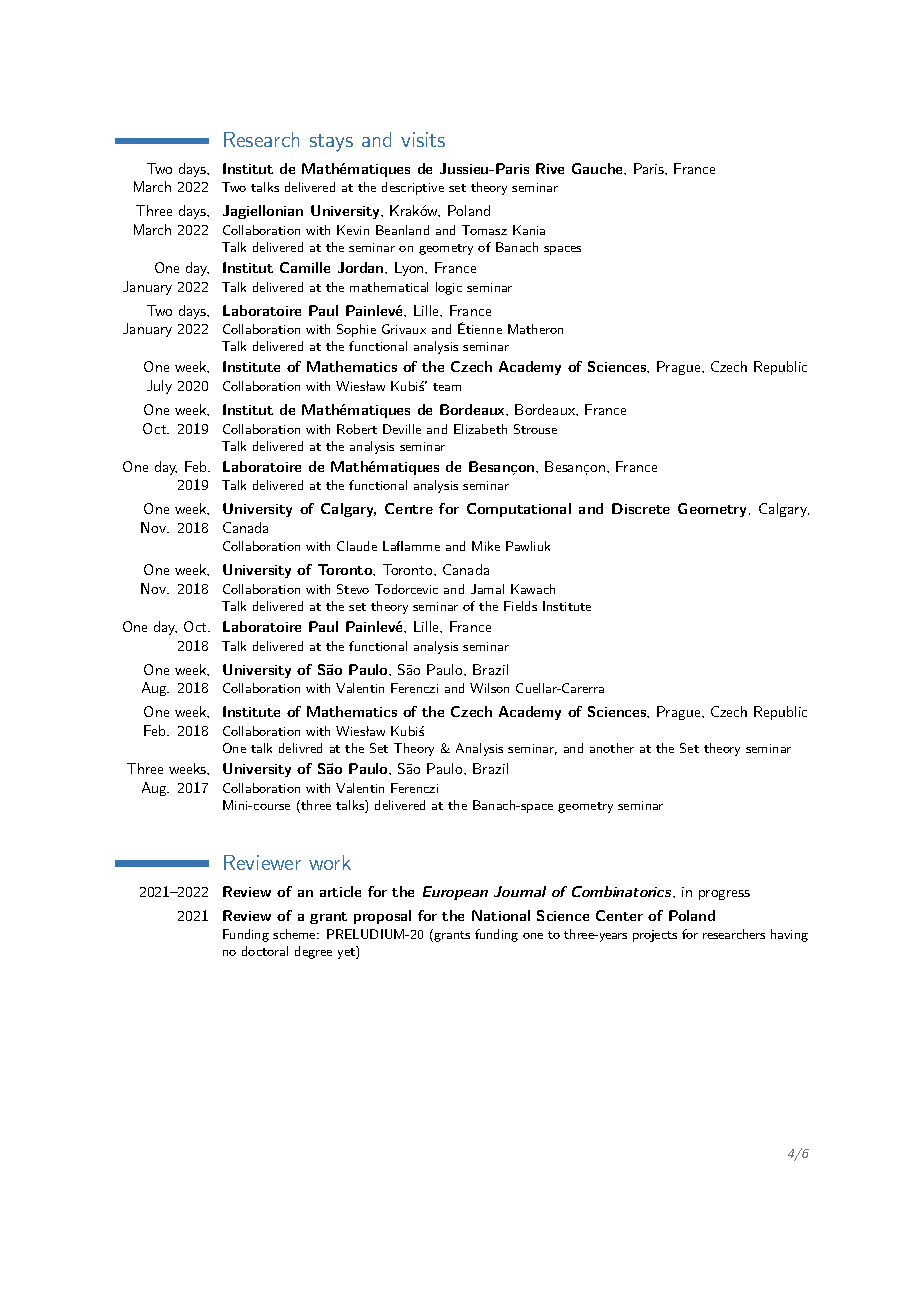 This page has height=1308, width=924. Describe the element at coordinates (331, 143) in the page. I see `stays` at that location.
